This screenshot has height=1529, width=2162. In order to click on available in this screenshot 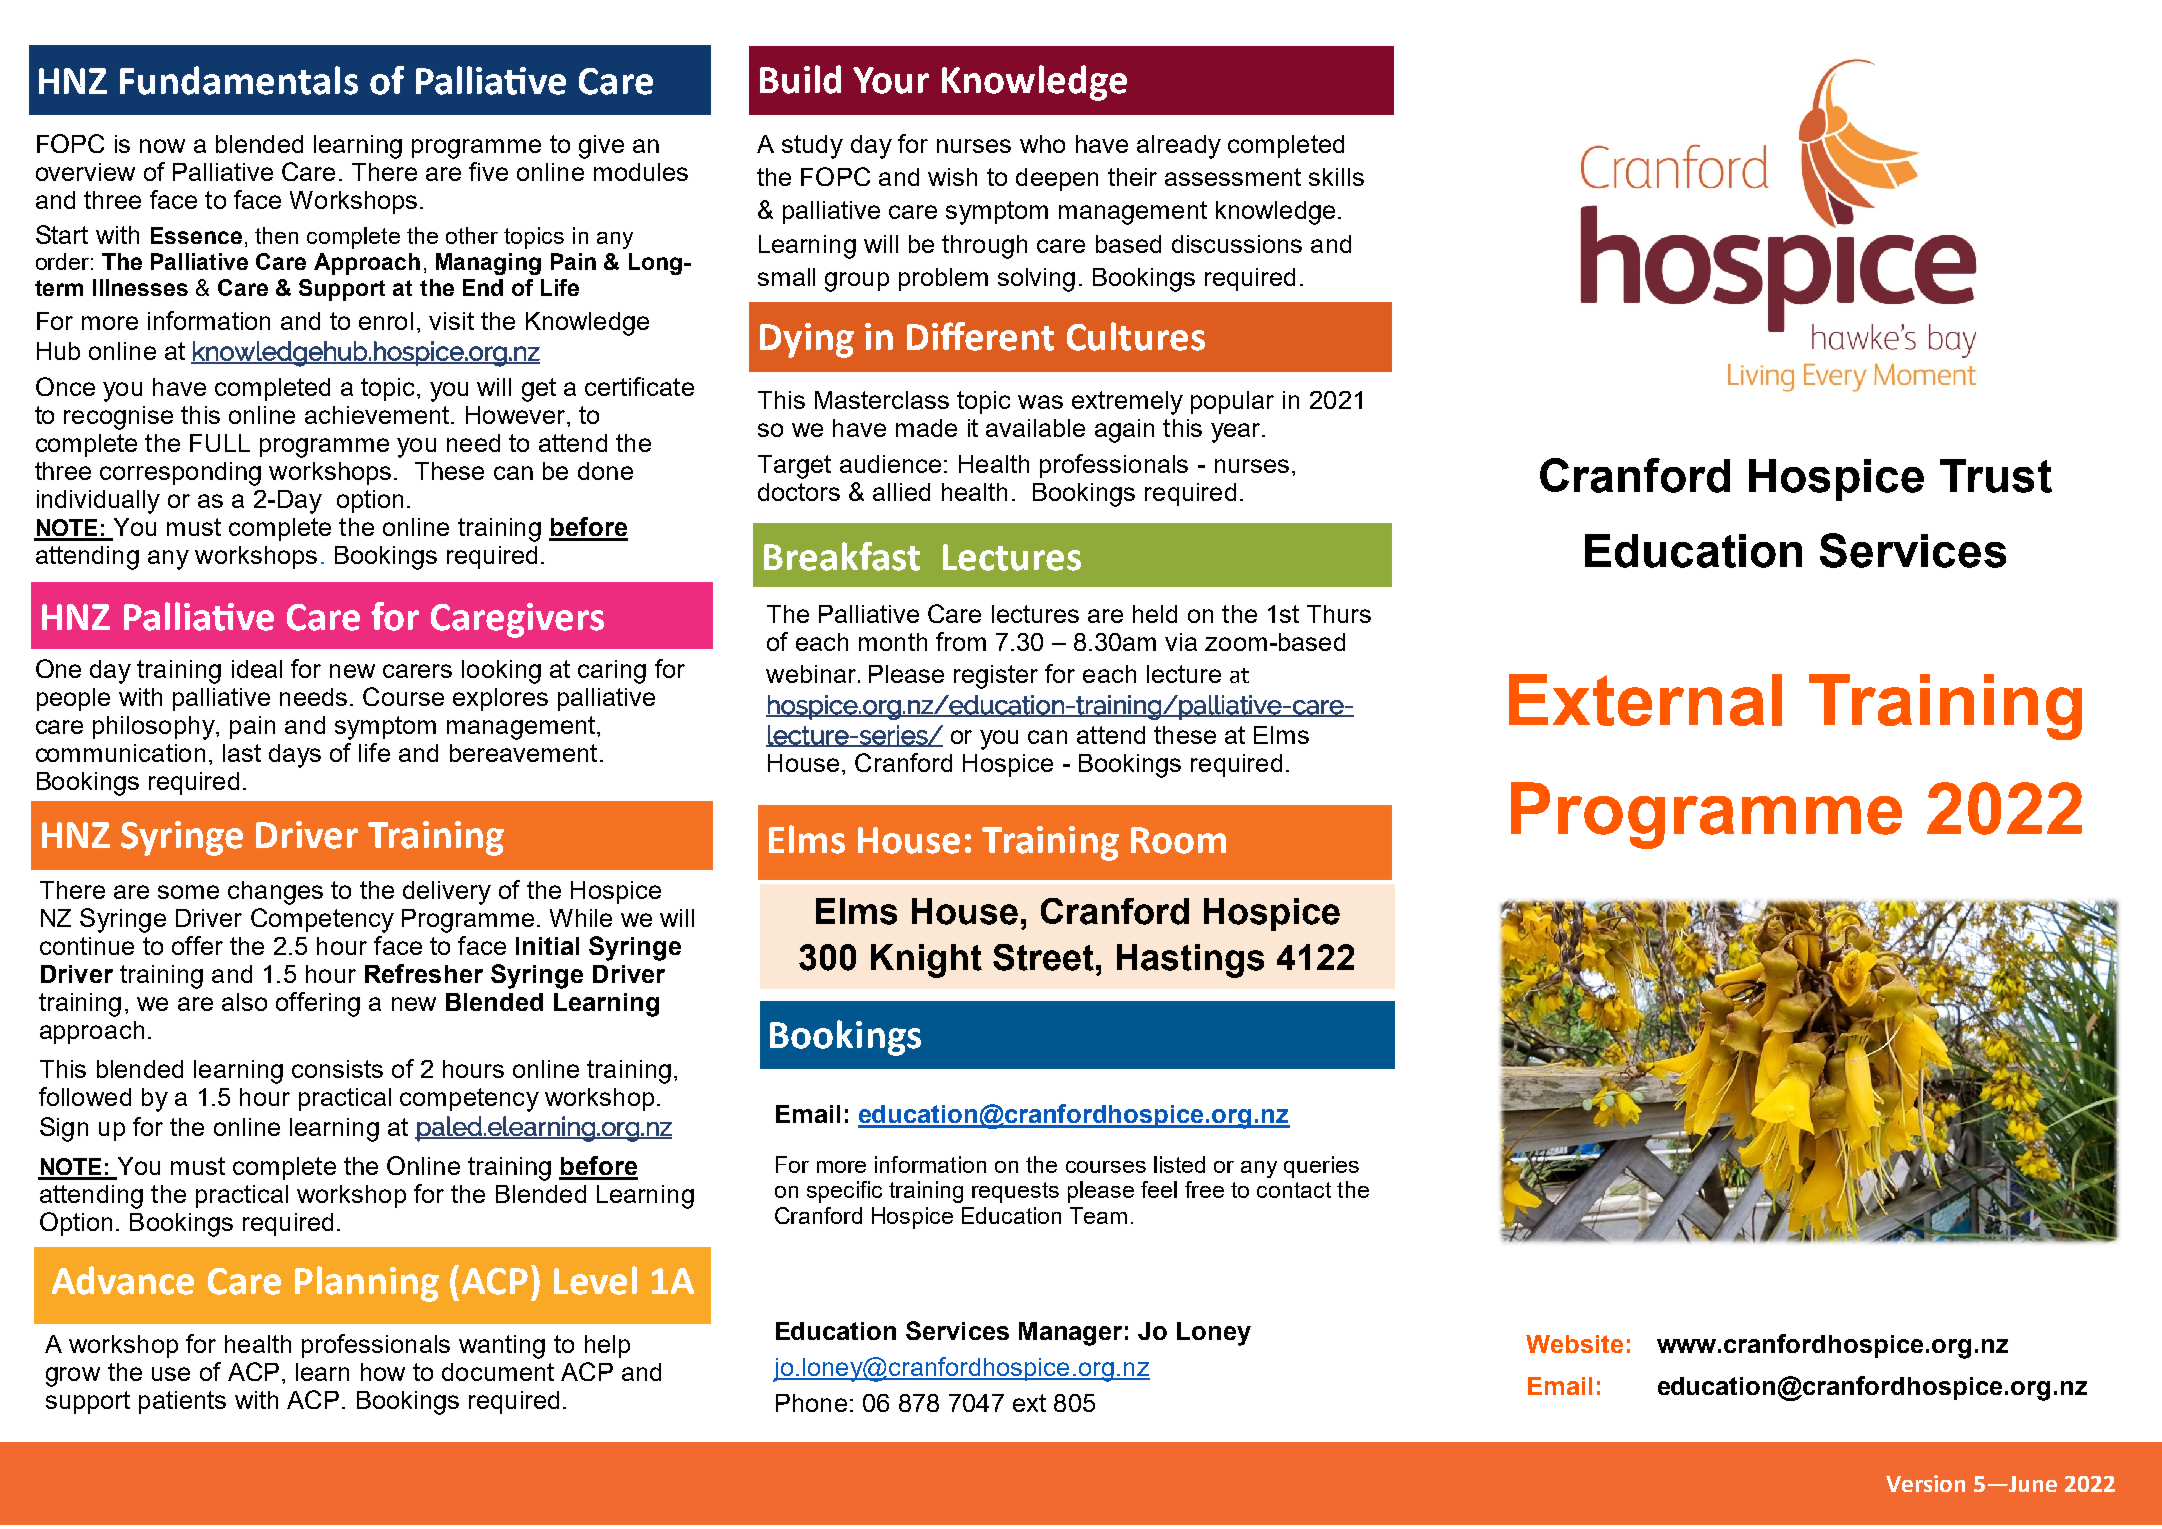, I will do `click(1035, 428)`.
